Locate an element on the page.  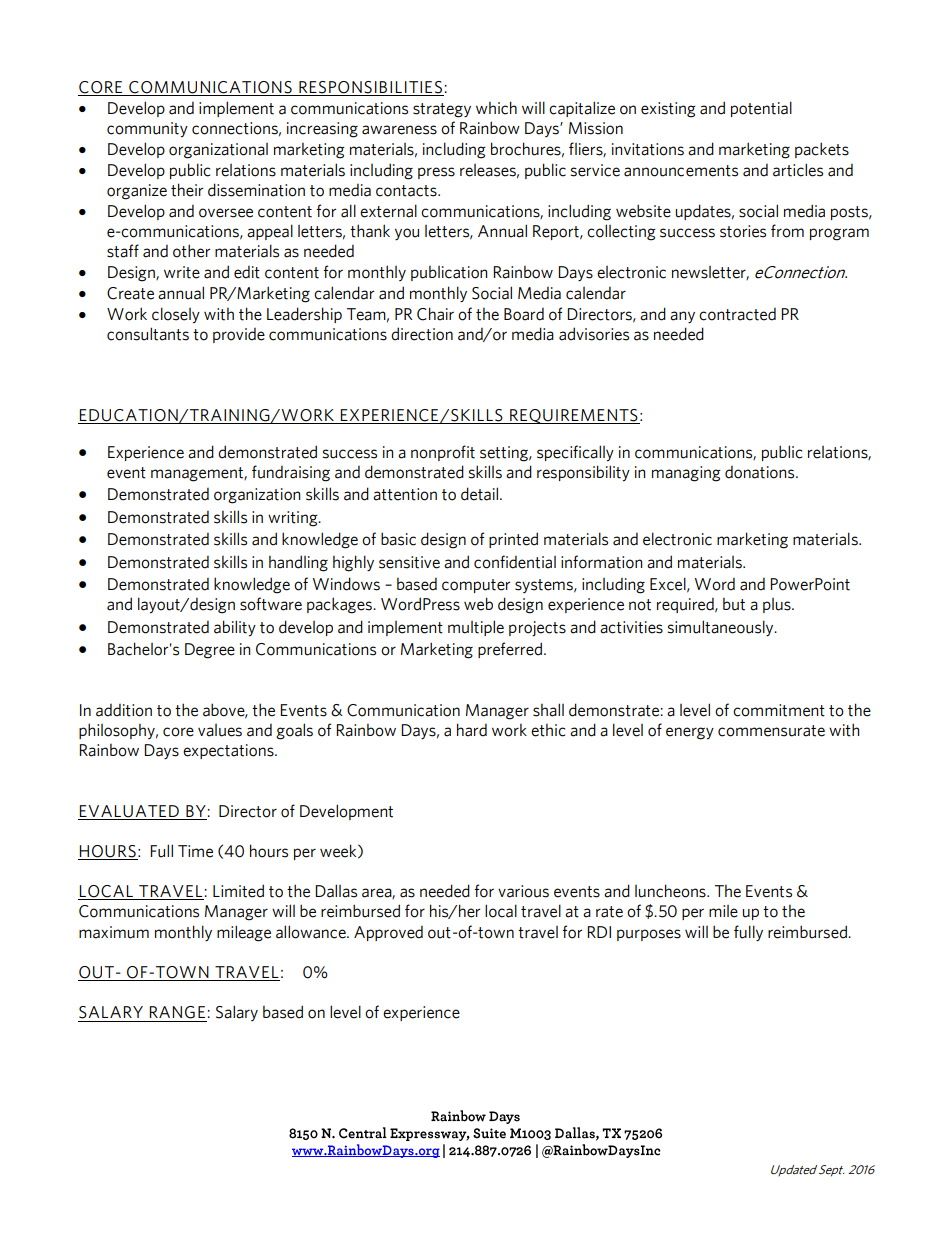
nonprofit is located at coordinates (443, 453).
